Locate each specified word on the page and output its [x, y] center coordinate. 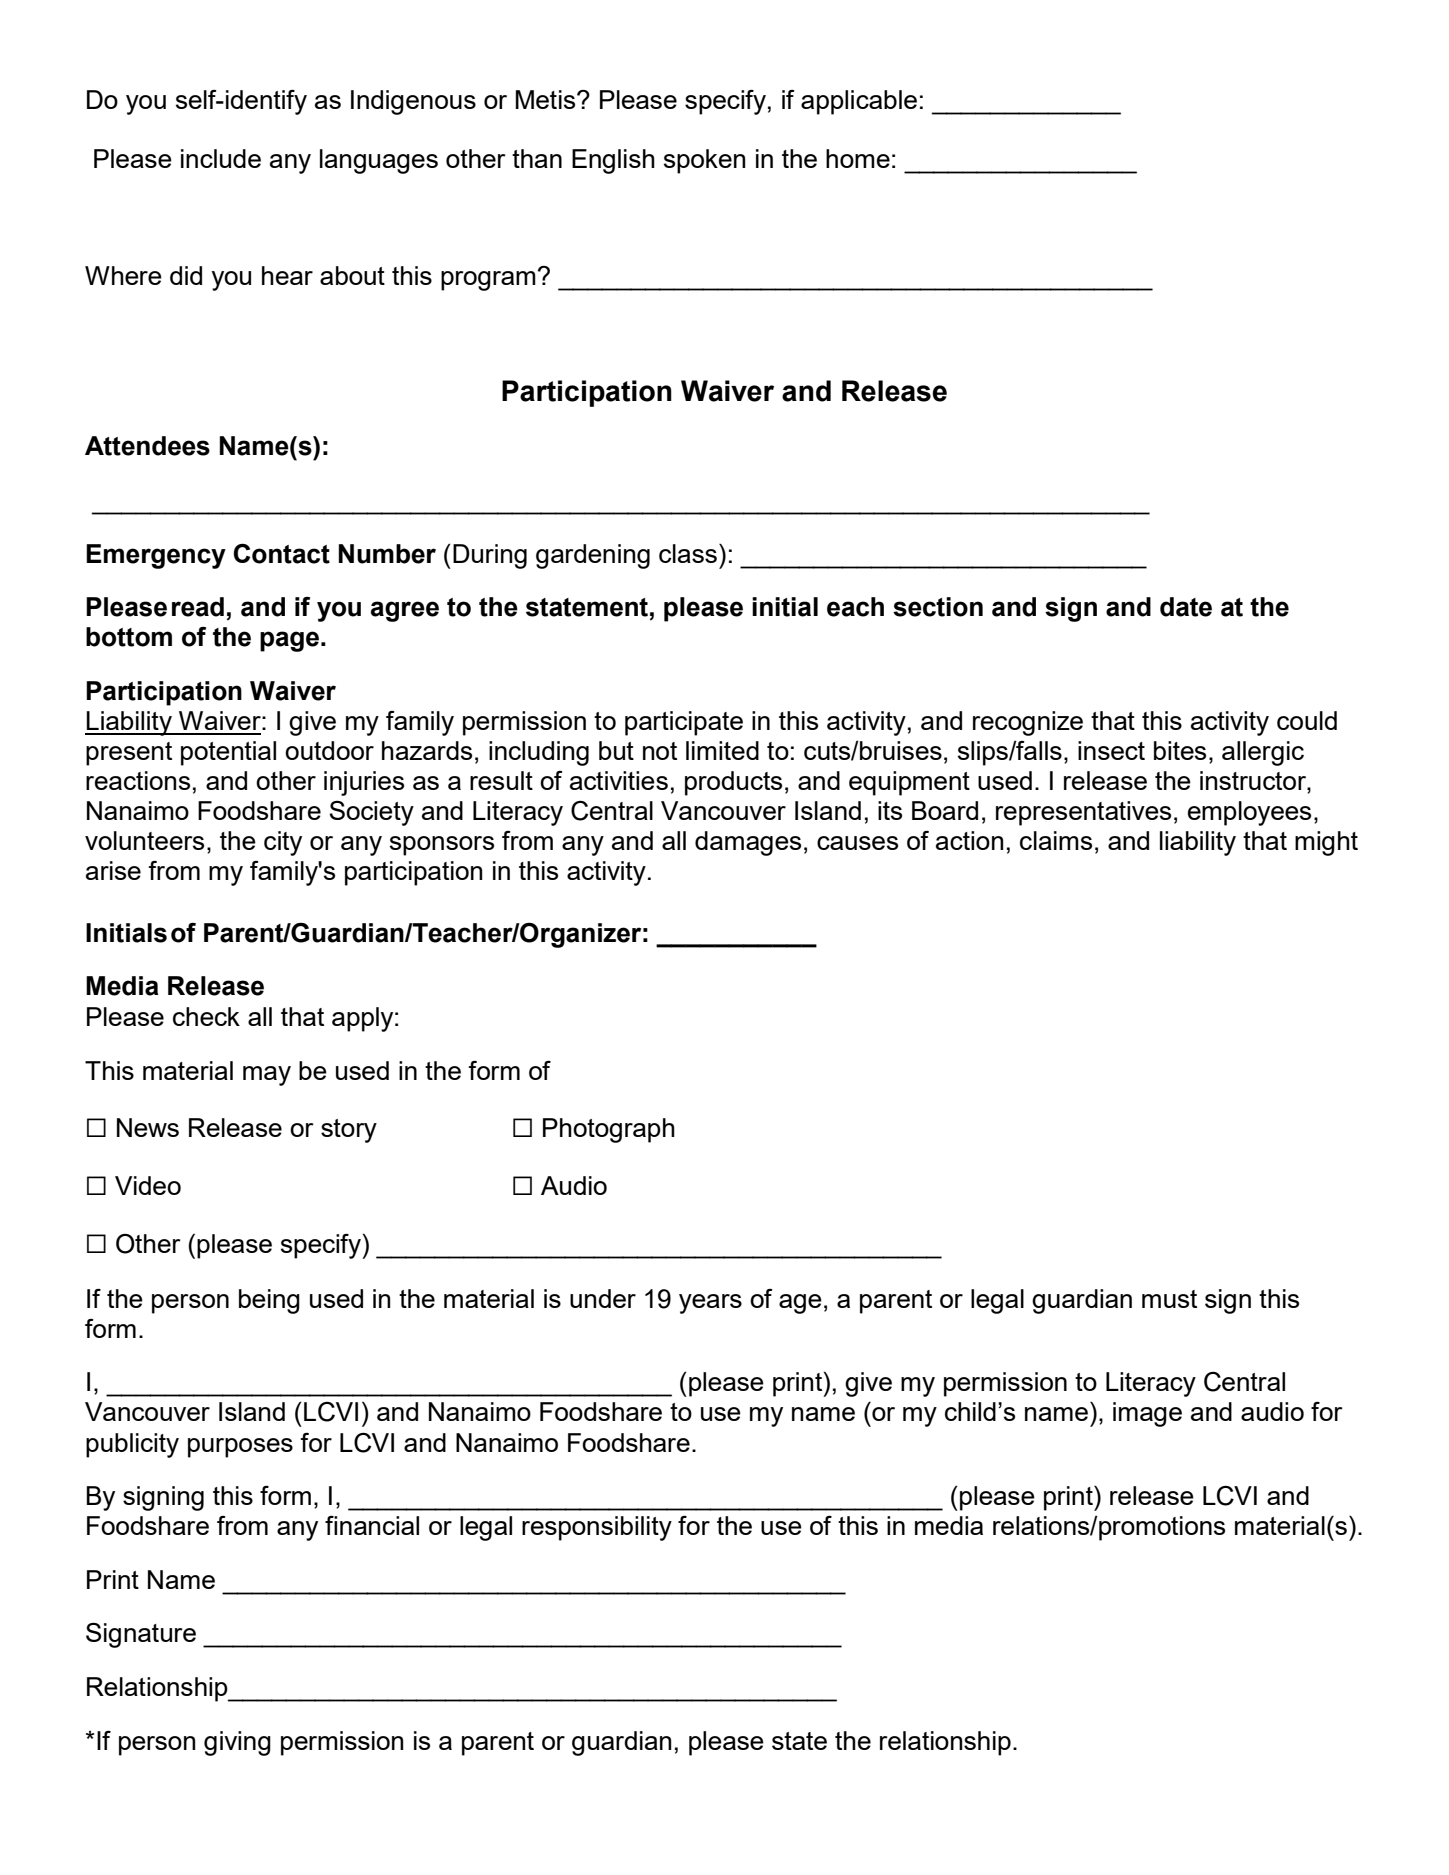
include [221, 158]
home [858, 158]
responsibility [597, 1528]
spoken [705, 161]
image [1147, 1414]
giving [237, 1743]
